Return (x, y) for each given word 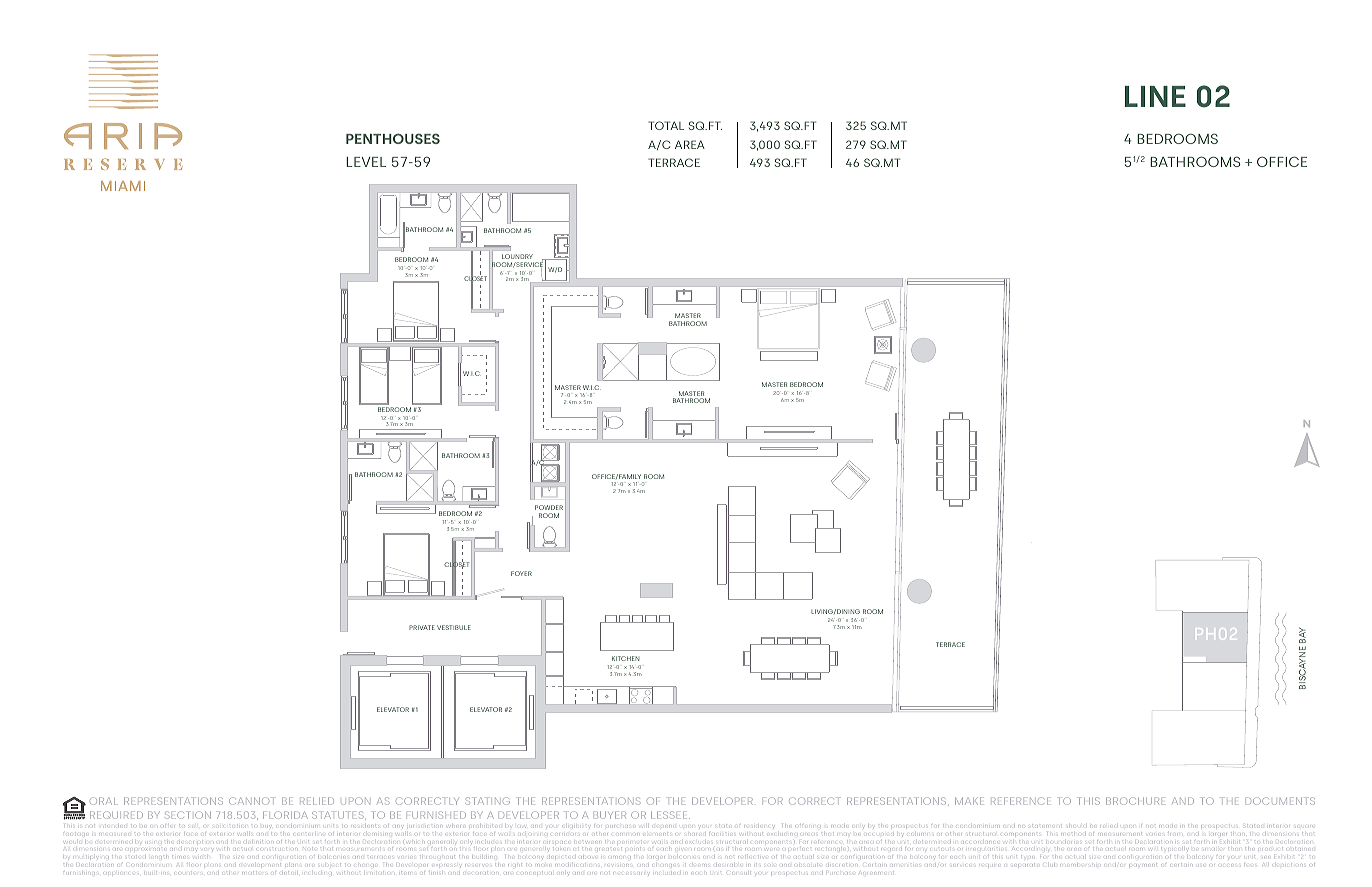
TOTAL (666, 125)
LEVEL (366, 162)
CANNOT (252, 801)
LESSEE (670, 815)
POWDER (549, 507)
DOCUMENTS (1280, 801)
